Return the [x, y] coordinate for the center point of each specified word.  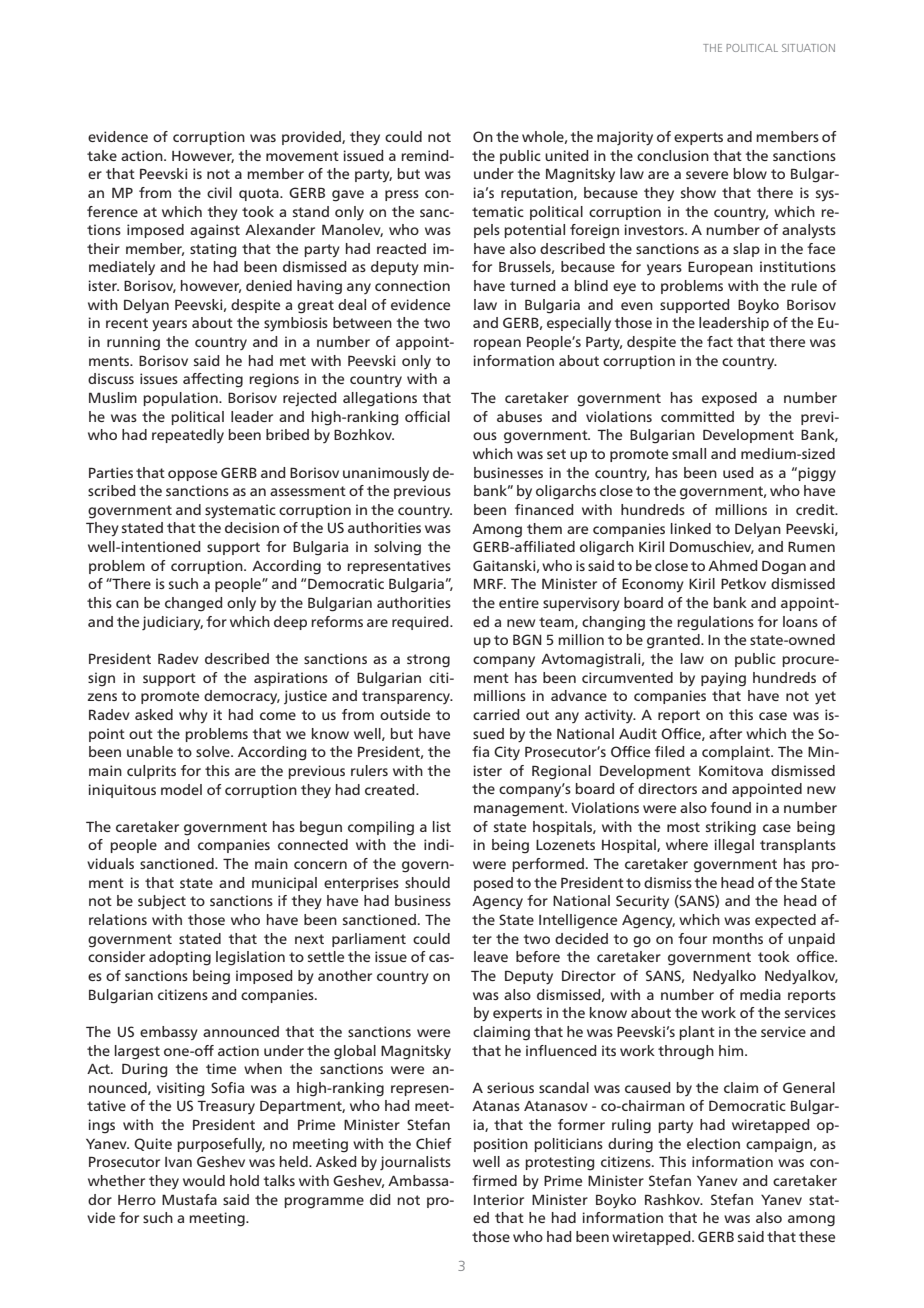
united [567, 155]
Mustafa [189, 1199]
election [713, 1143]
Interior [499, 1199]
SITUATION [808, 48]
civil [219, 192]
